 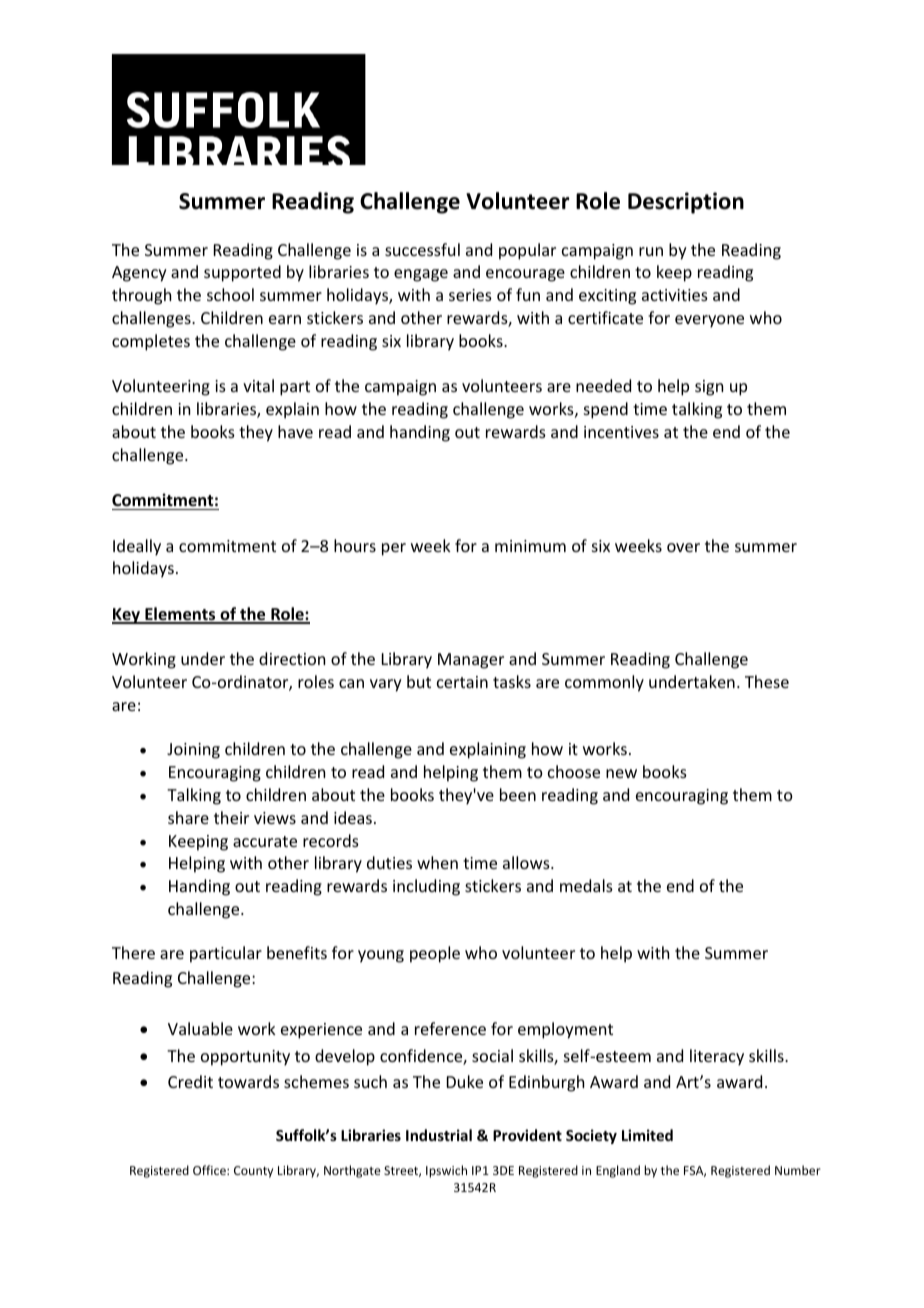 I want to click on supported, so click(x=242, y=273).
